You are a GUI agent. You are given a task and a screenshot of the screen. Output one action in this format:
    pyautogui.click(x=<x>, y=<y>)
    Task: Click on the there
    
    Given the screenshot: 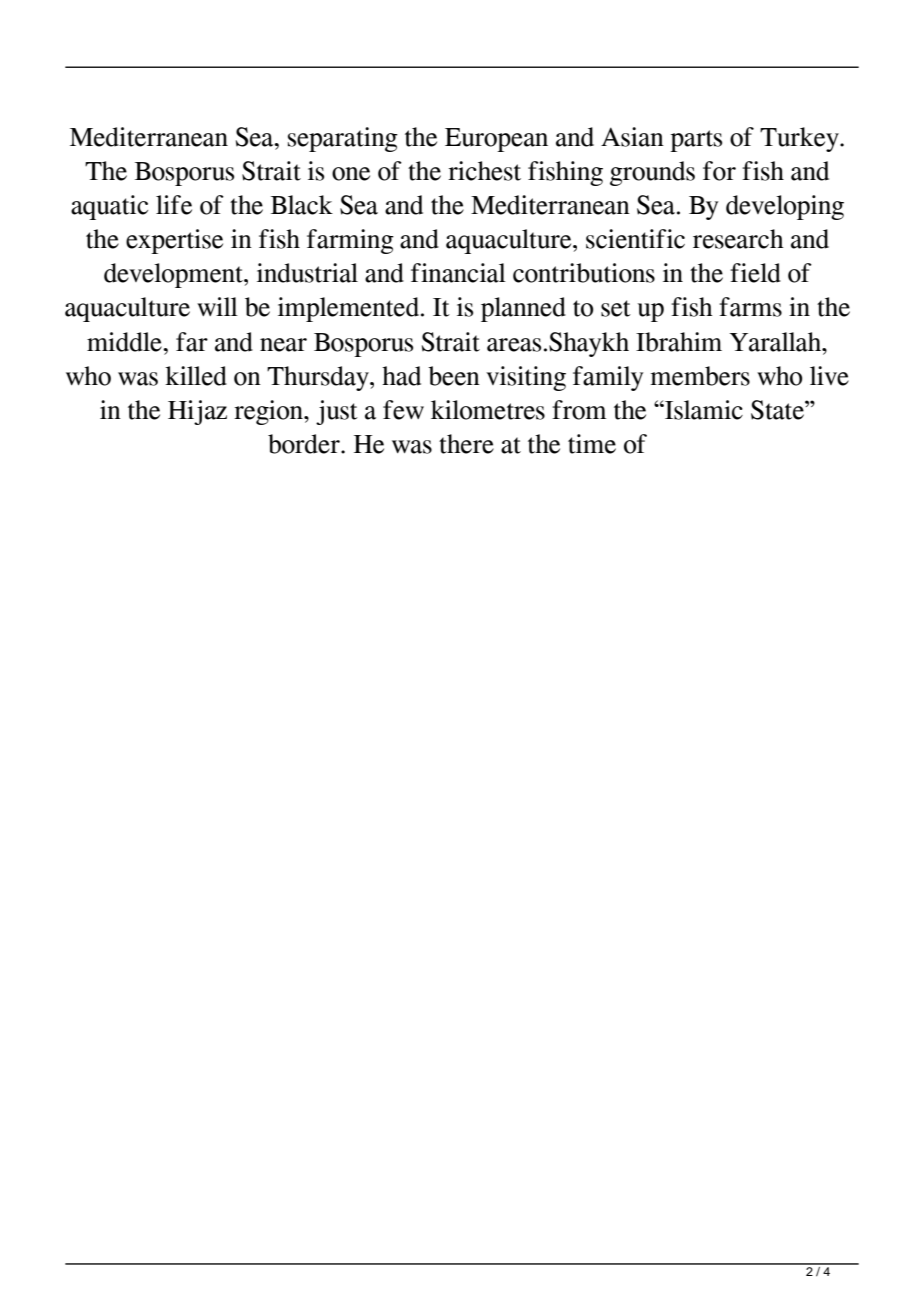 What is the action you would take?
    pyautogui.click(x=466, y=444)
